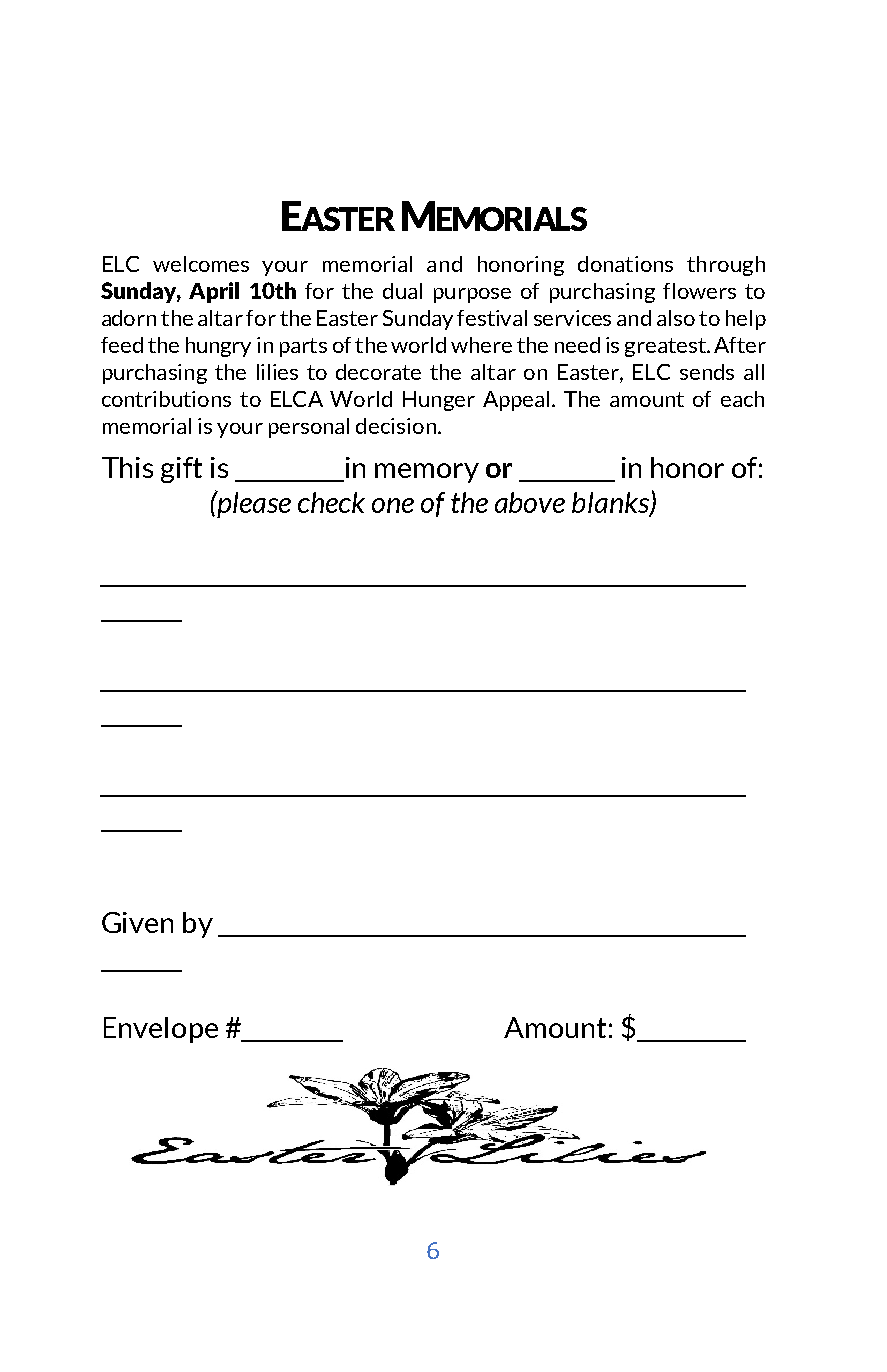 This page has width=887, height=1372. I want to click on flowers, so click(699, 291).
